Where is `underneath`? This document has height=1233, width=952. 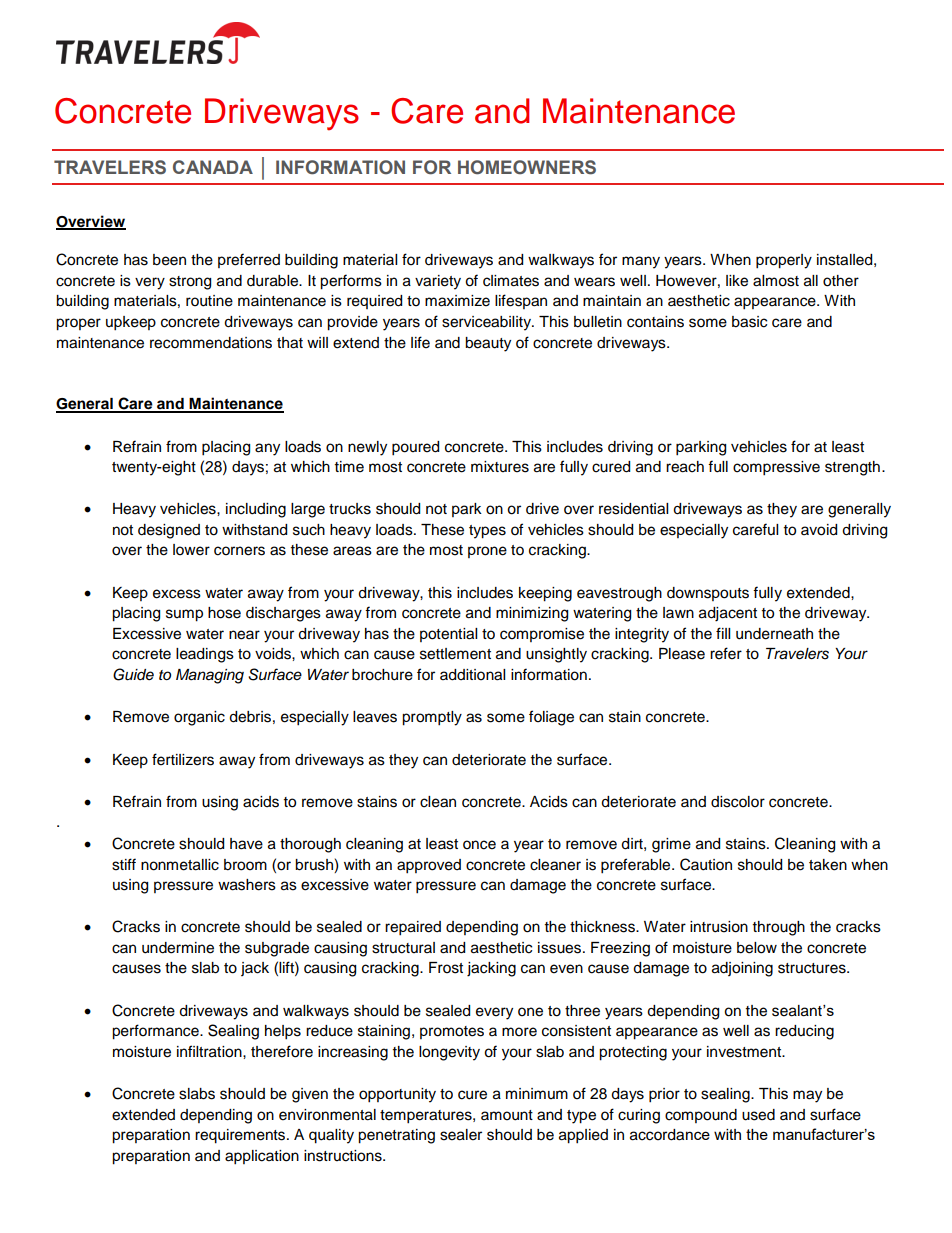 underneath is located at coordinates (774, 634).
